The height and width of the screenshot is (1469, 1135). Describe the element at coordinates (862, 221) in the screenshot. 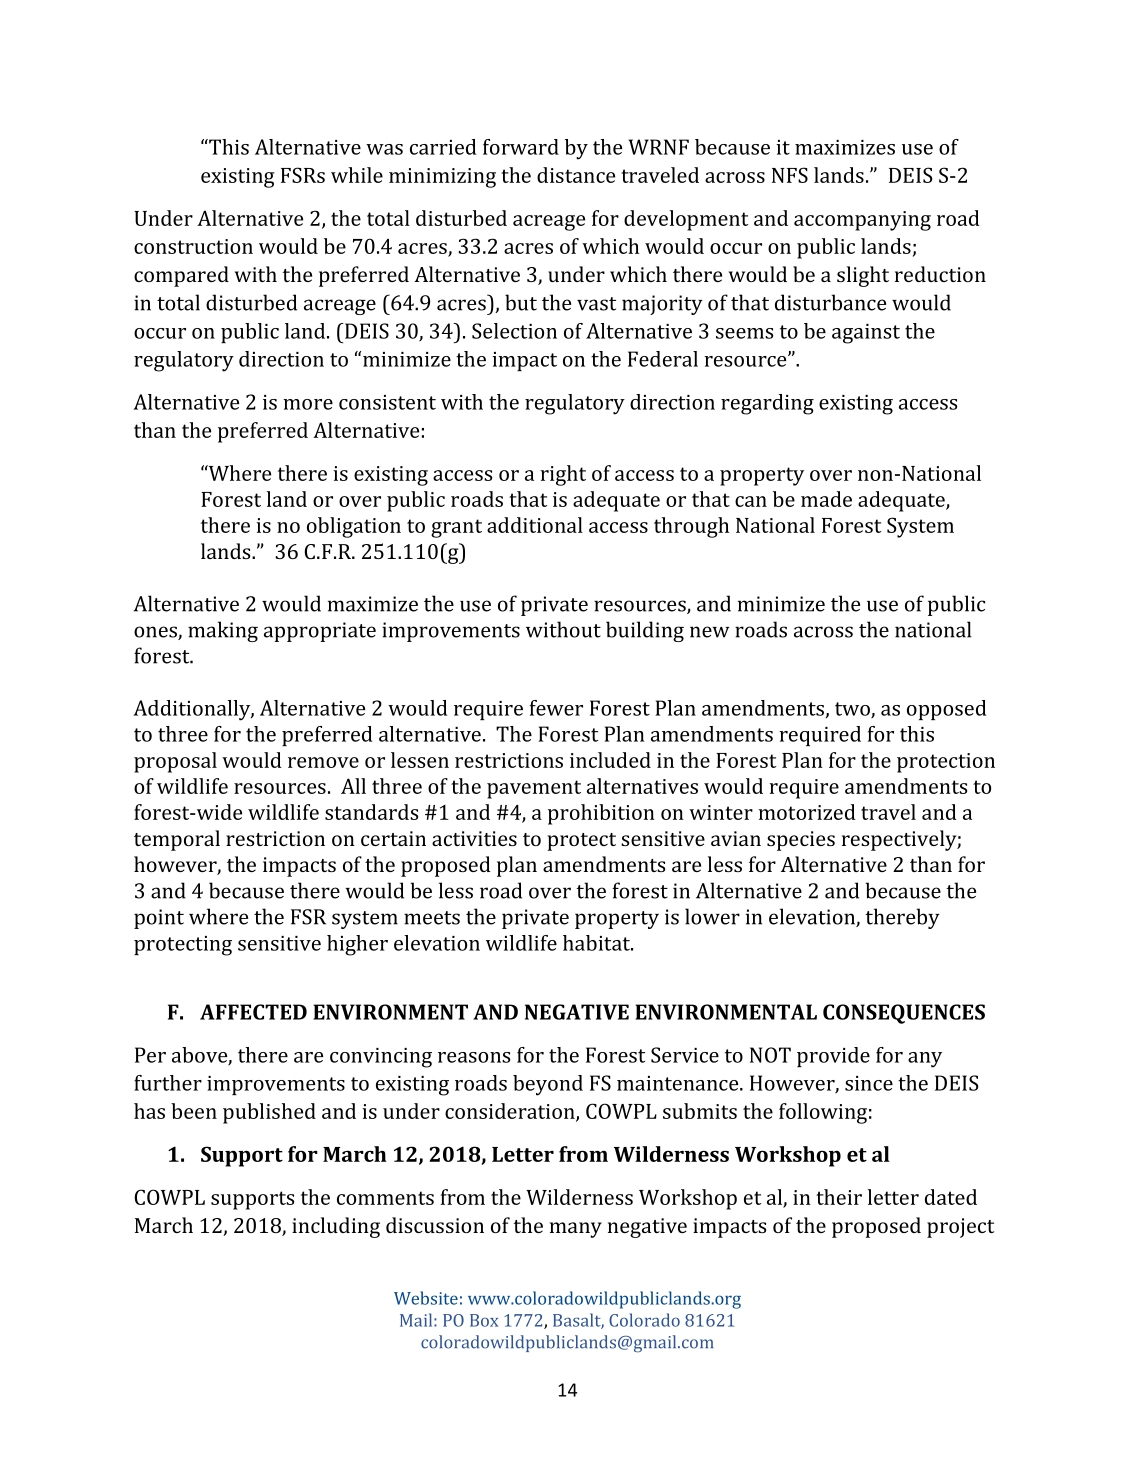

I see `accompanying` at that location.
